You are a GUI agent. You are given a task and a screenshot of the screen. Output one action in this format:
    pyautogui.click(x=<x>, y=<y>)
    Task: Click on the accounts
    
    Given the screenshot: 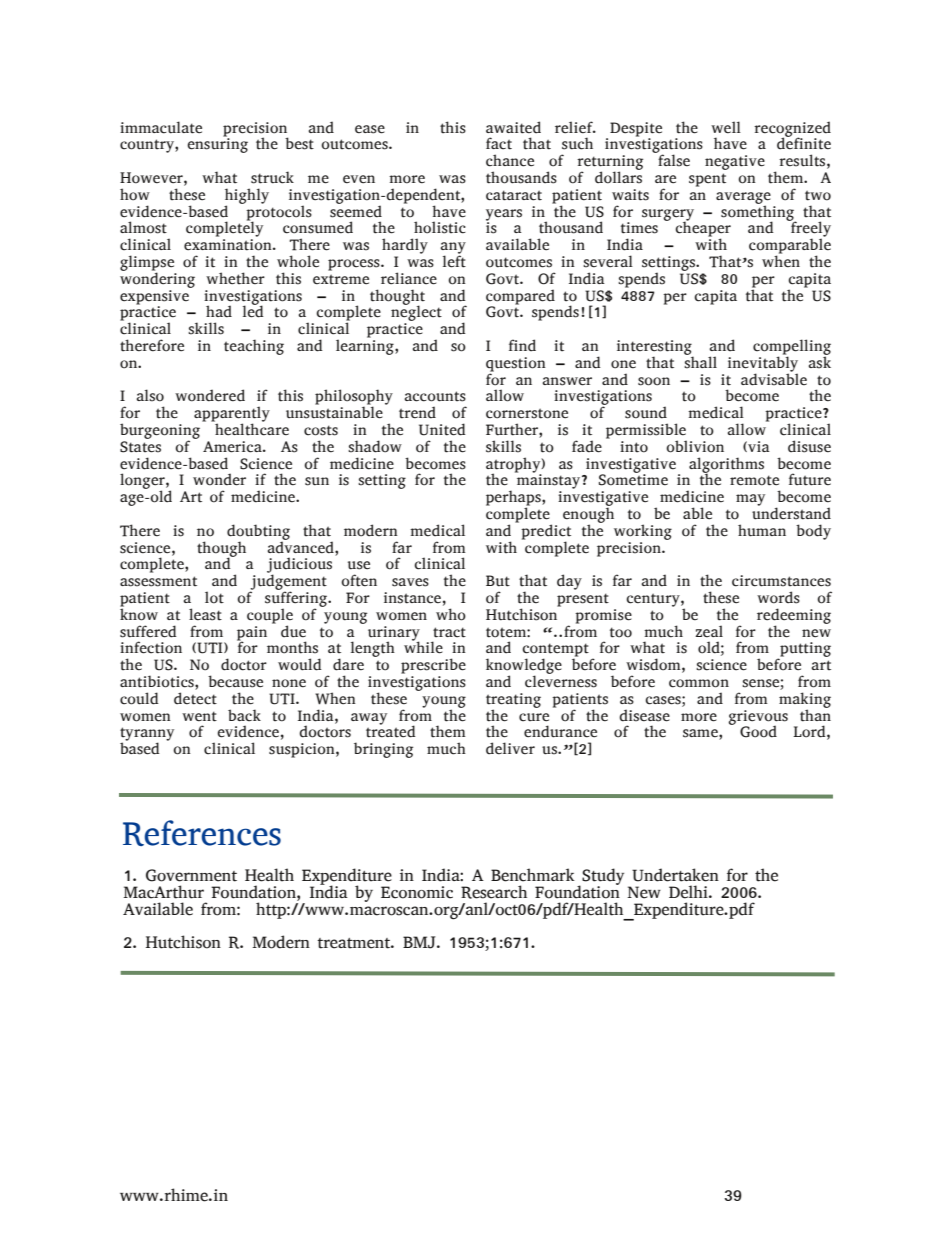 What is the action you would take?
    pyautogui.click(x=435, y=396)
